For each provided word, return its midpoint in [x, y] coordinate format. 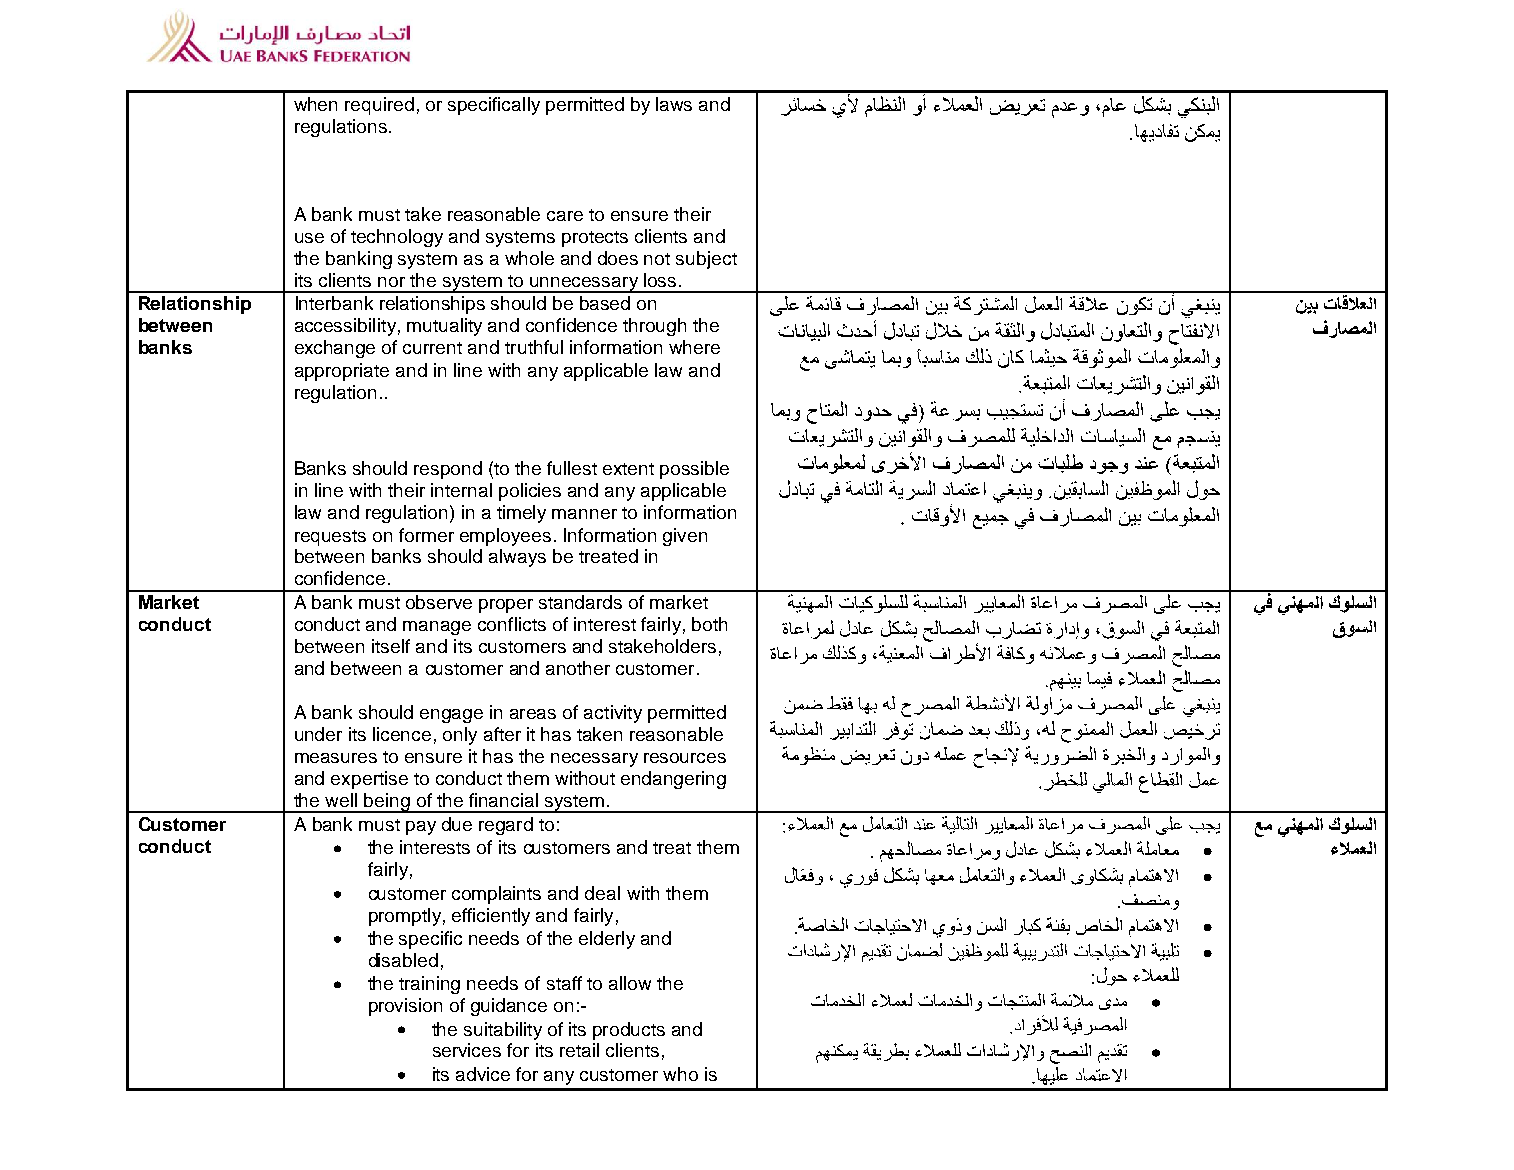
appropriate [342, 372]
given [685, 537]
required [379, 106]
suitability [503, 1031]
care [565, 216]
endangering [673, 780]
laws [674, 104]
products [629, 1031]
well [341, 800]
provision [405, 1007]
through [654, 327]
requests [330, 538]
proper [506, 606]
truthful [534, 347]
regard [506, 826]
